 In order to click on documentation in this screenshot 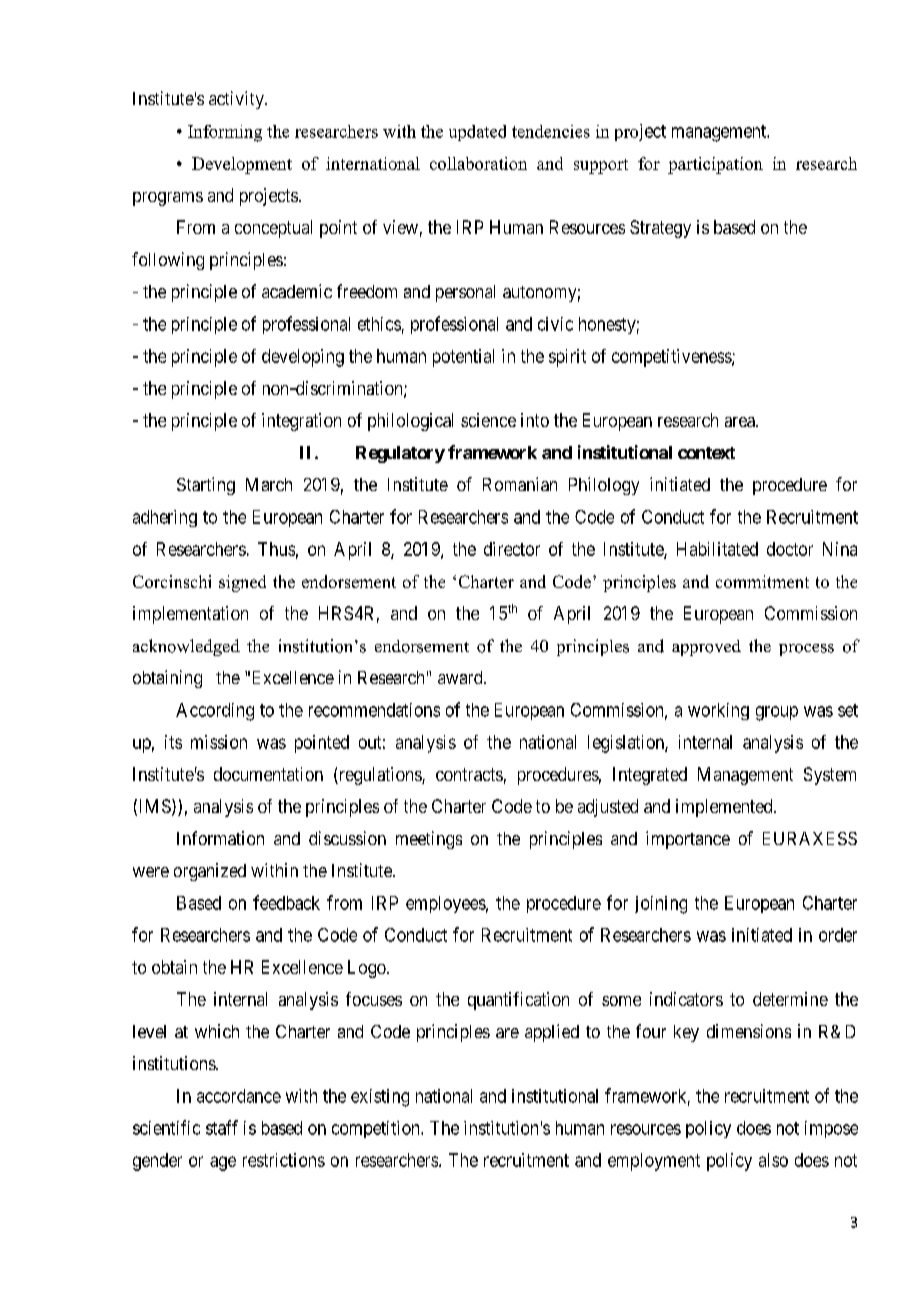, I will do `click(268, 774)`.
